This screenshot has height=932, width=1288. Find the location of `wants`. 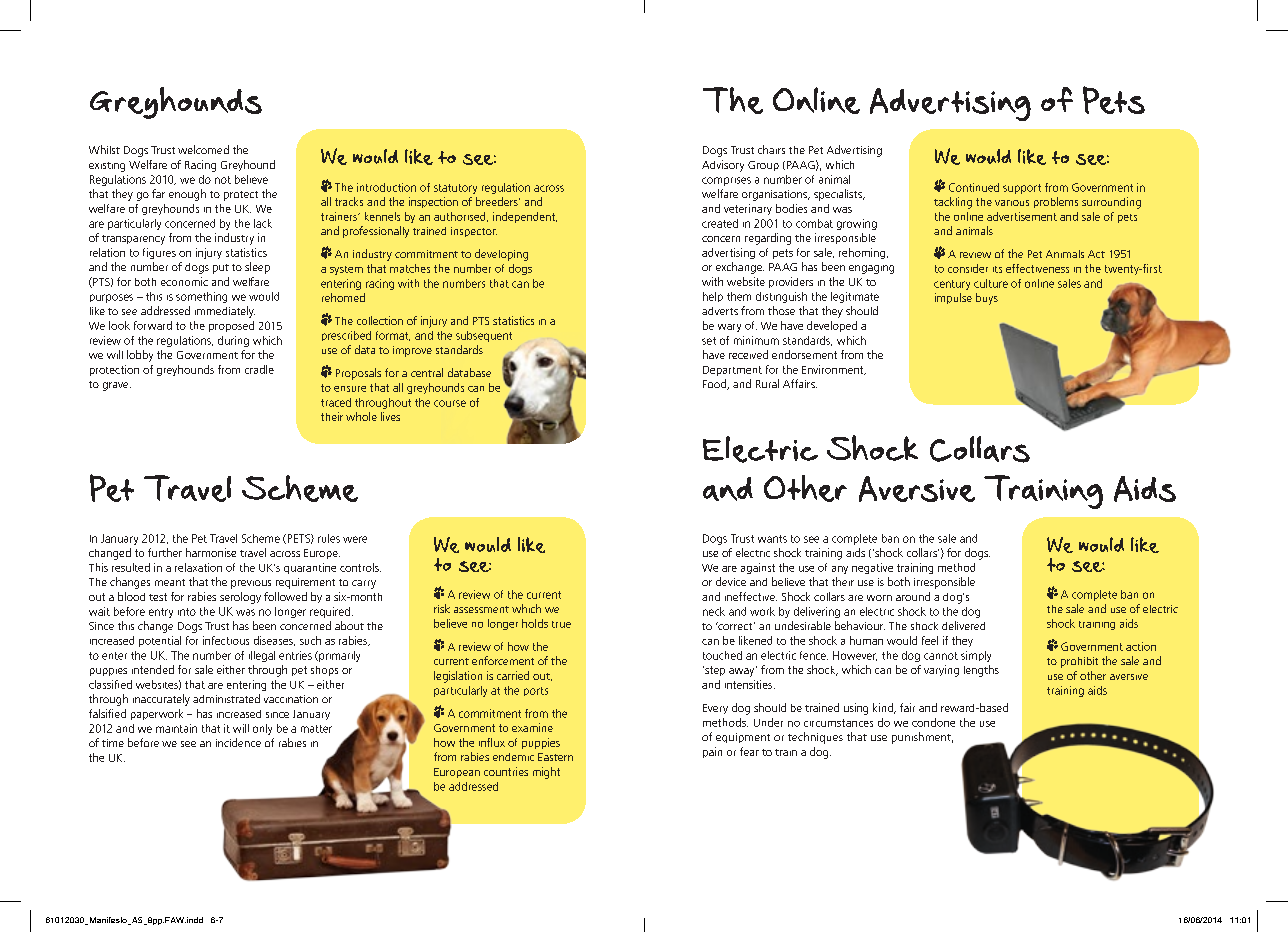

wants is located at coordinates (772, 539).
